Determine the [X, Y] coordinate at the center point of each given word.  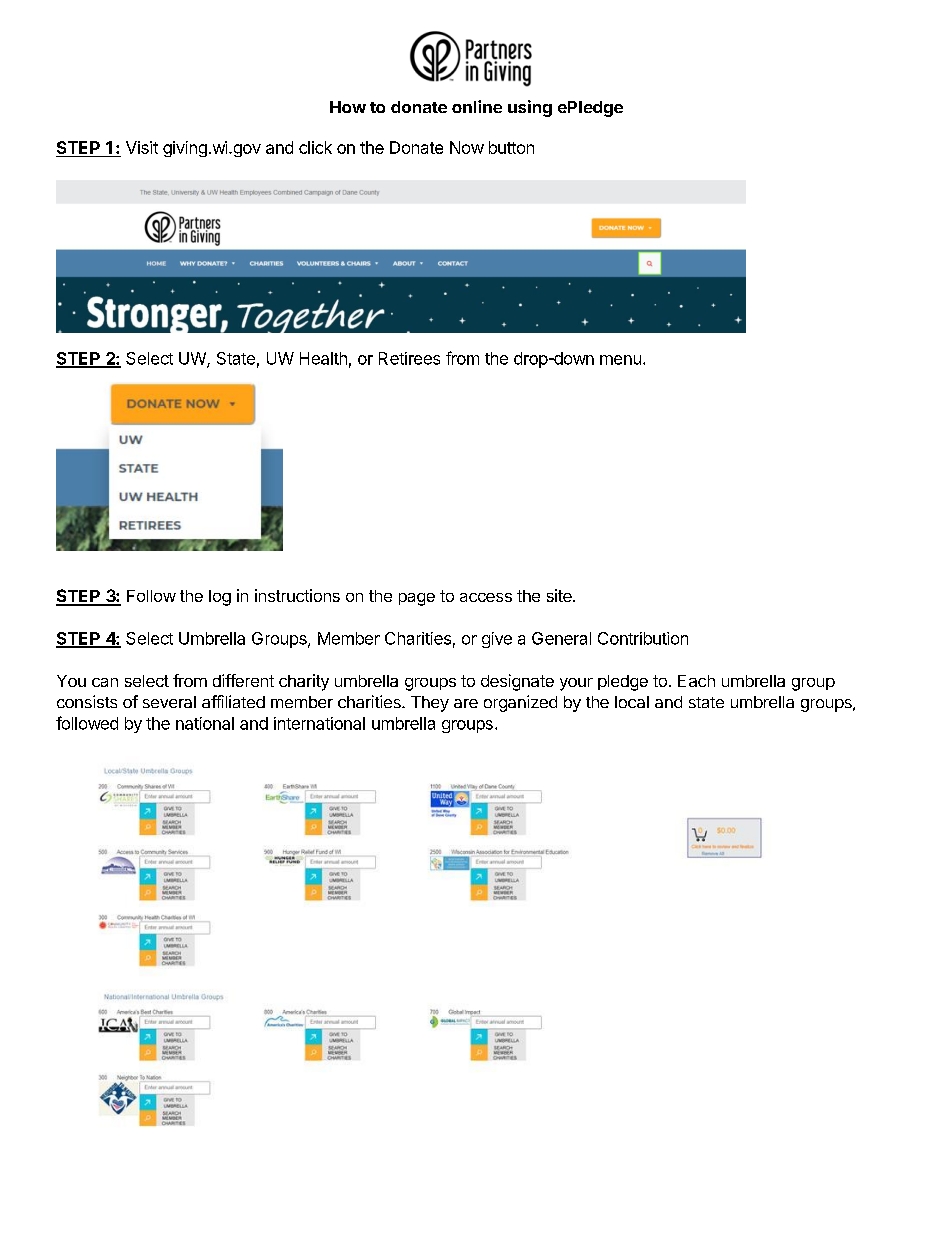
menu [620, 360]
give [497, 640]
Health [323, 358]
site [560, 595]
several [169, 702]
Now [467, 147]
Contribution [643, 638]
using [530, 108]
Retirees [409, 358]
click [315, 147]
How [348, 107]
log [220, 598]
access [486, 597]
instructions [297, 595]
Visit [142, 147]
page [417, 599]
